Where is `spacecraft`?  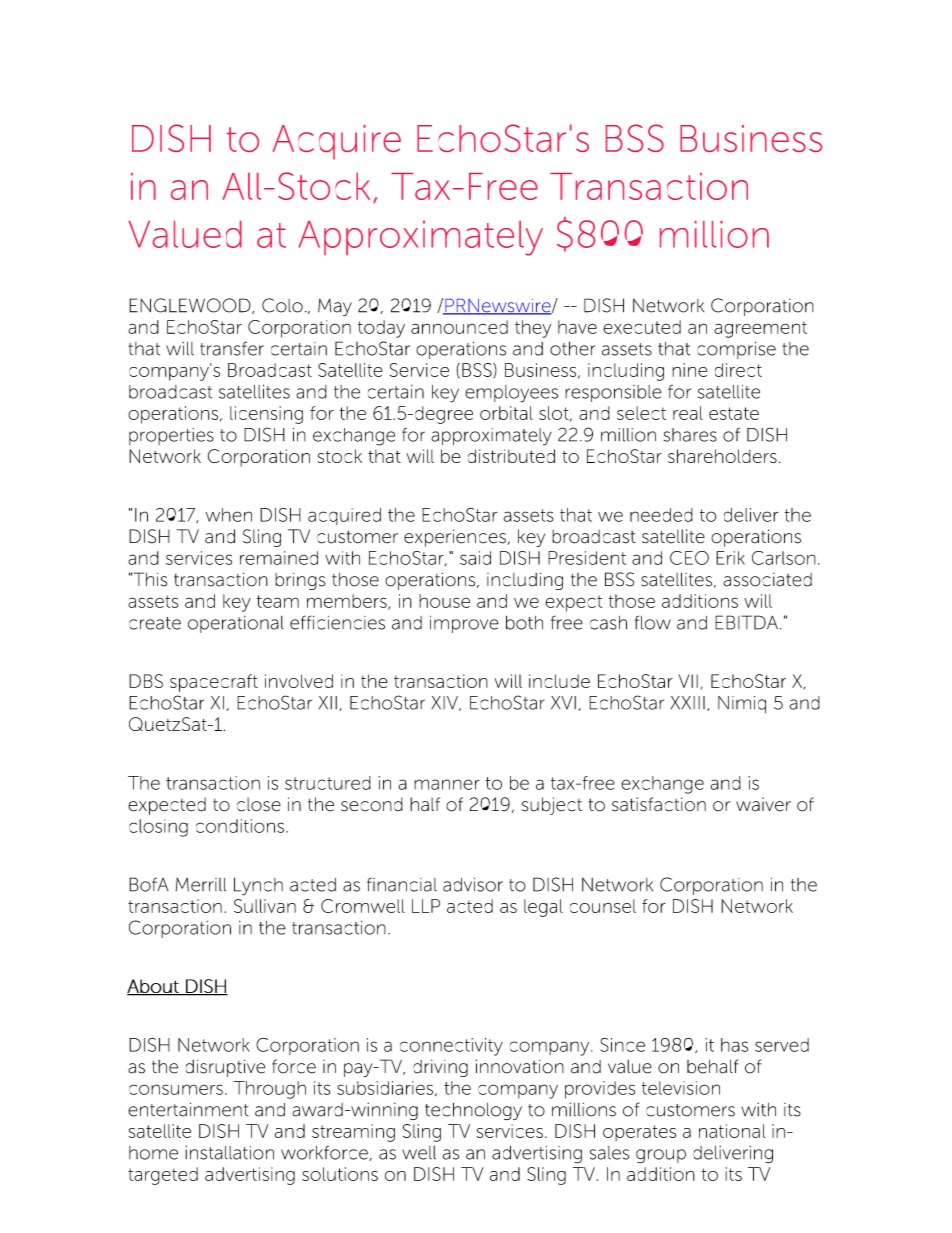 spacecraft is located at coordinates (214, 683).
